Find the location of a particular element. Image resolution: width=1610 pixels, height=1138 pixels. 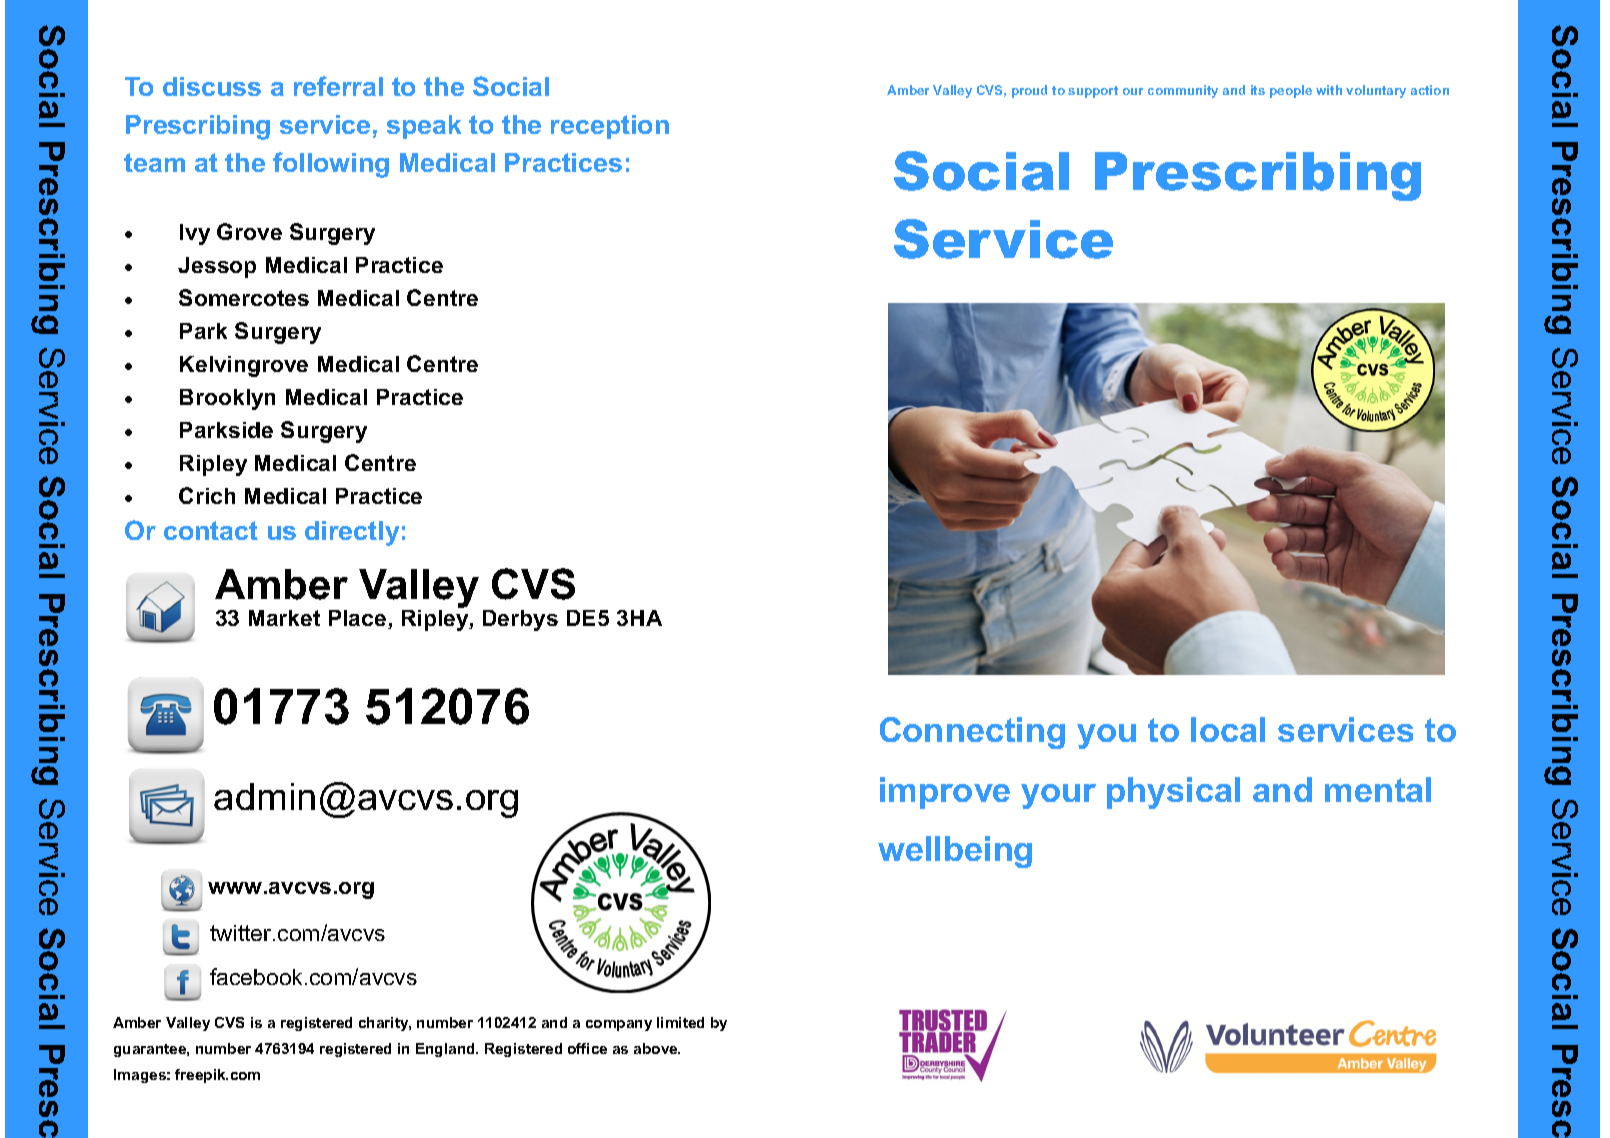

Brooklyn is located at coordinates (227, 399).
